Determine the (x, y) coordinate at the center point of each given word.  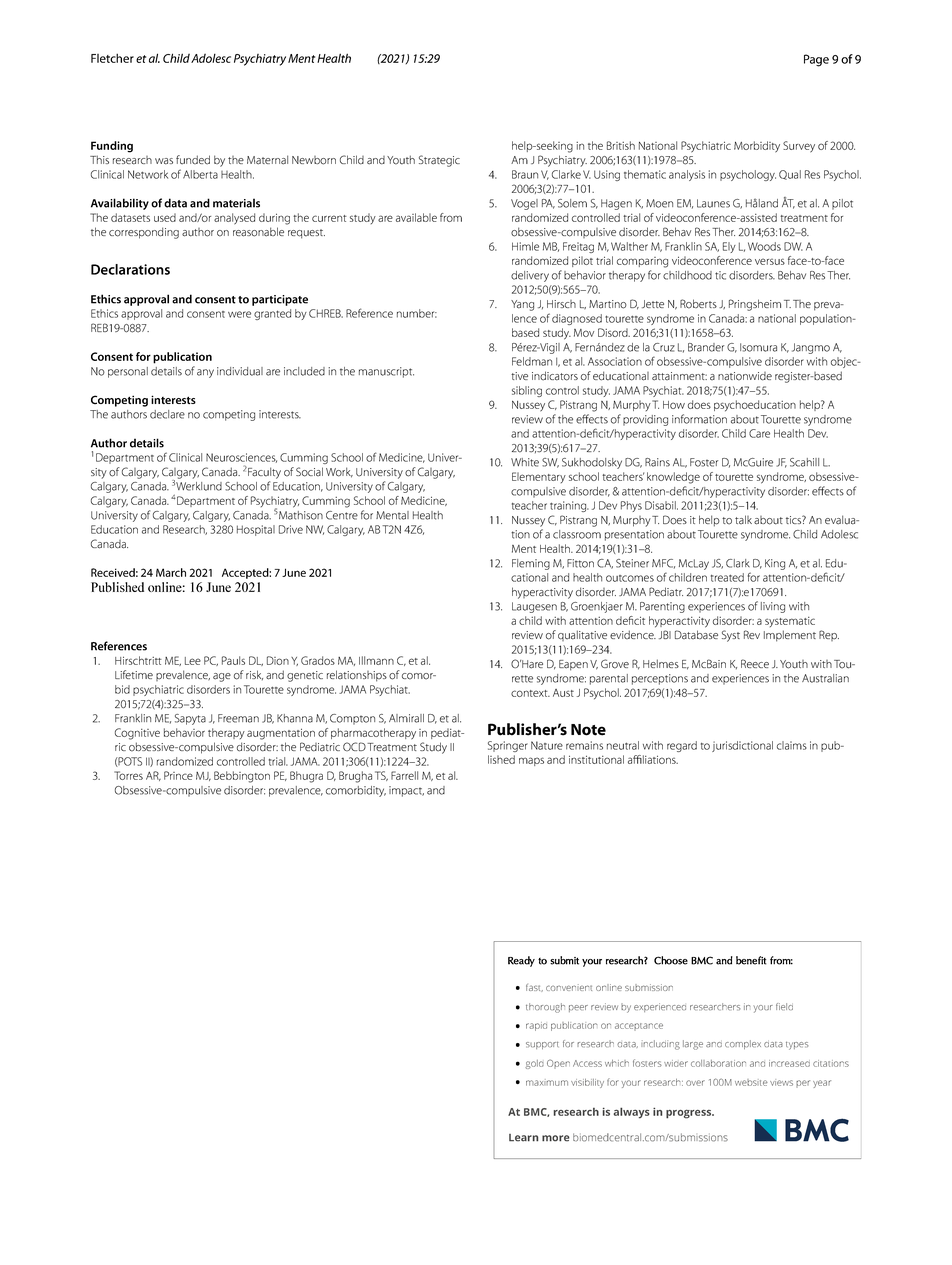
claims (792, 745)
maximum (547, 1082)
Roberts (698, 304)
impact (406, 791)
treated (727, 577)
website (751, 1082)
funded (193, 160)
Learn (523, 1138)
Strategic (439, 161)
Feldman (532, 361)
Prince (178, 775)
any (205, 373)
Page (816, 60)
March (171, 572)
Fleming (531, 564)
